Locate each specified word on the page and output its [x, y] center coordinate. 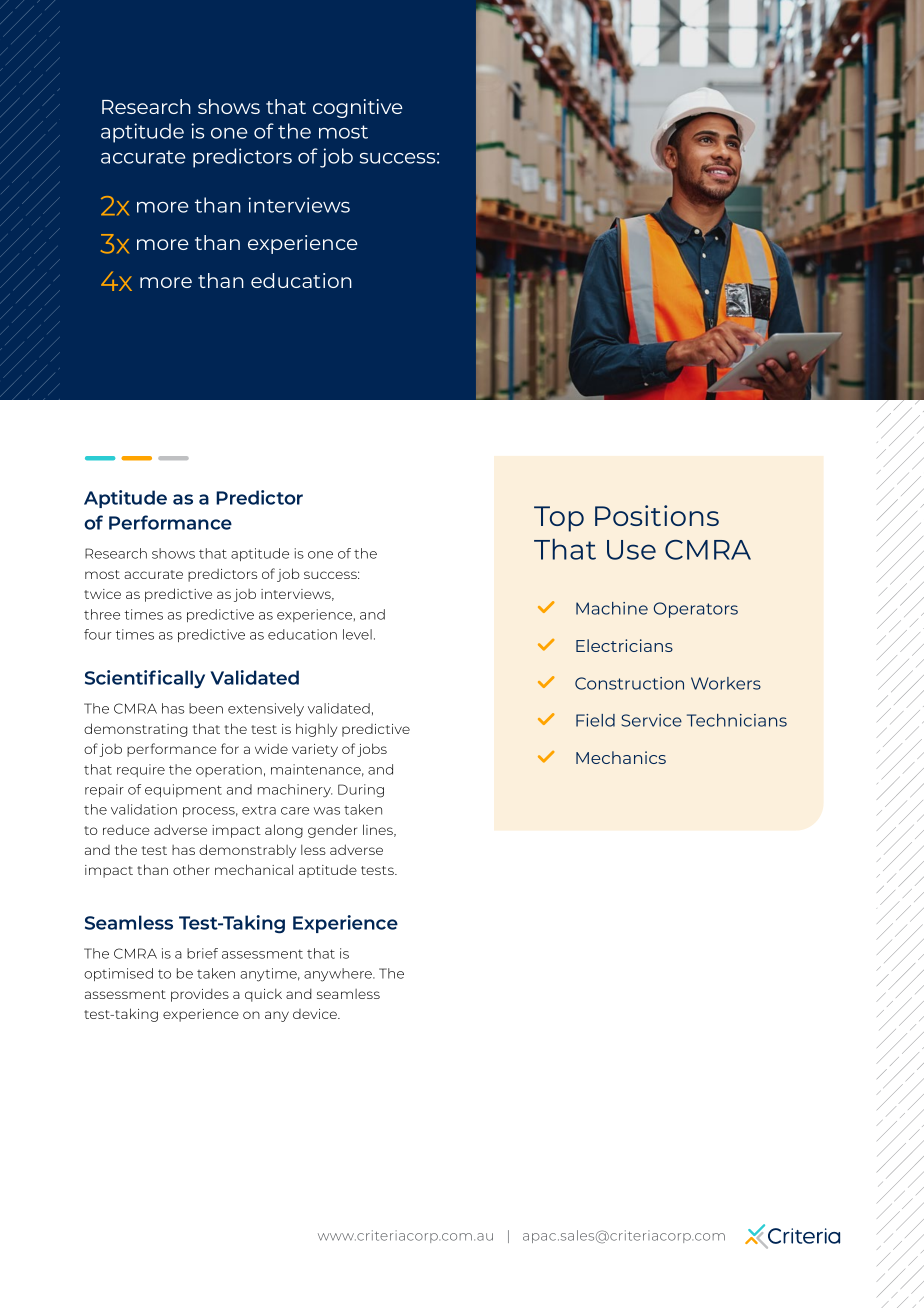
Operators [696, 610]
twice [102, 594]
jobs [372, 750]
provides [200, 995]
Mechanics [621, 757]
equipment [183, 790]
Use [631, 550]
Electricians [624, 645]
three [102, 614]
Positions [657, 515]
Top [559, 519]
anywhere [339, 975]
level [357, 634]
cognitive [358, 108]
